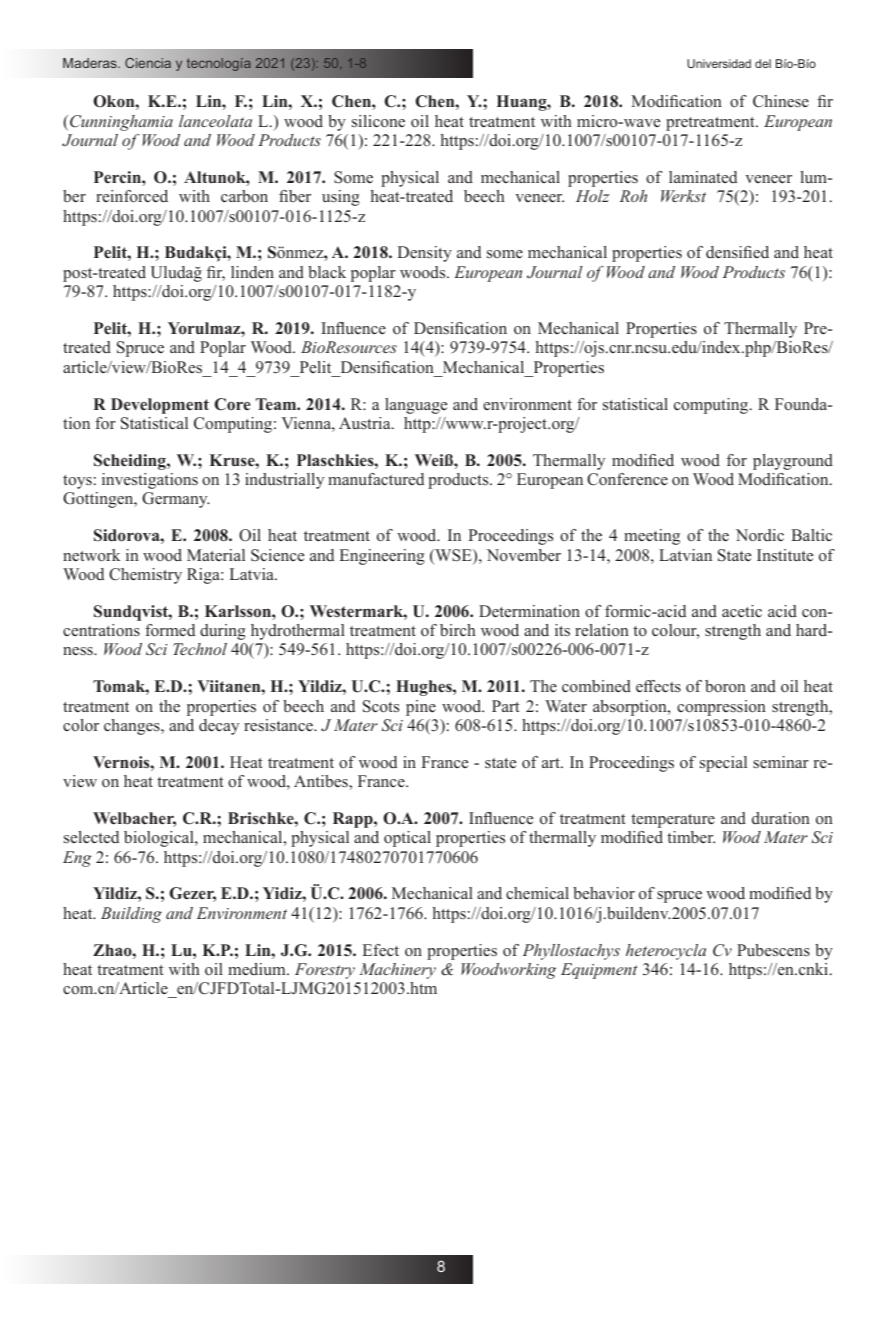 The image size is (896, 1319). I want to click on Ciencia, so click(148, 63).
